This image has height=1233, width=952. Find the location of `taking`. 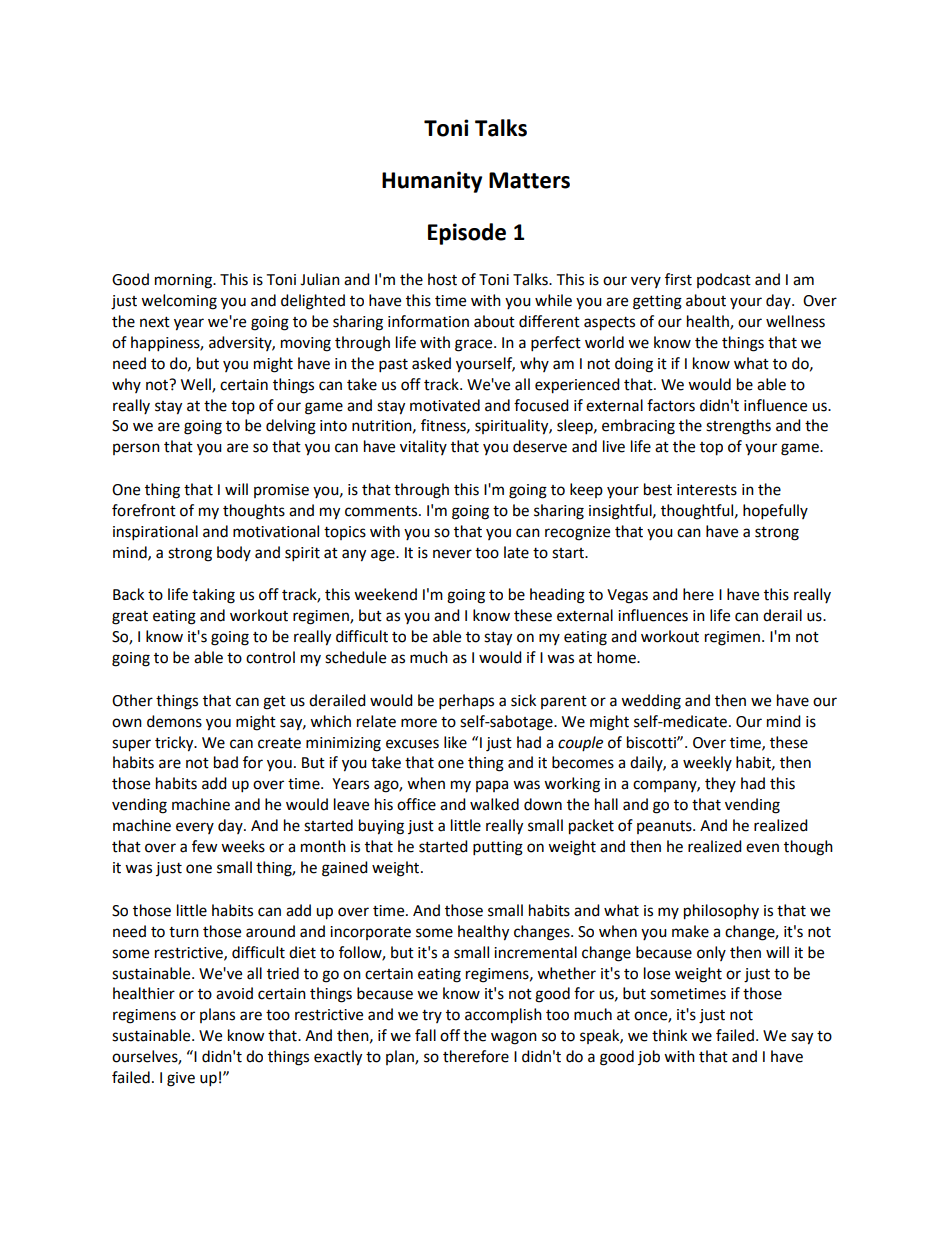

taking is located at coordinates (213, 596).
